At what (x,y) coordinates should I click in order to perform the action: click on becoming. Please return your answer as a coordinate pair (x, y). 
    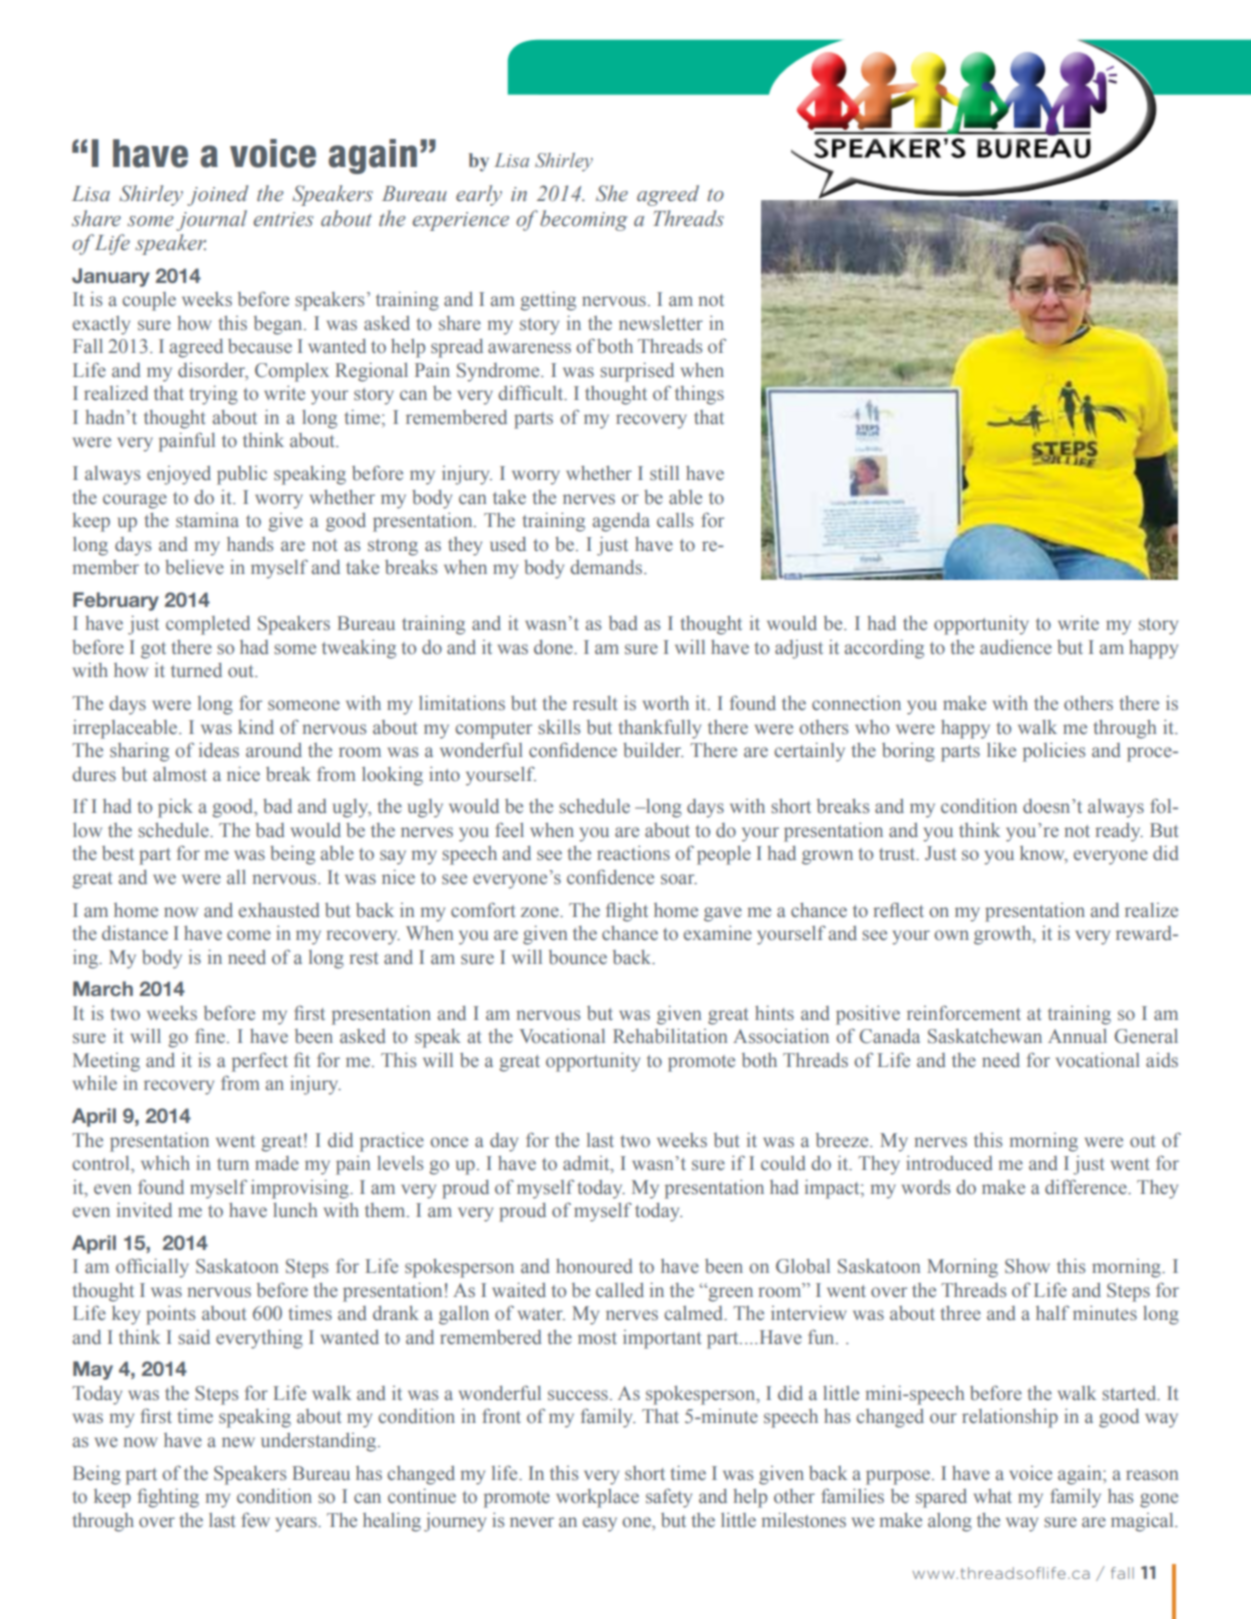
    Looking at the image, I should click on (584, 220).
